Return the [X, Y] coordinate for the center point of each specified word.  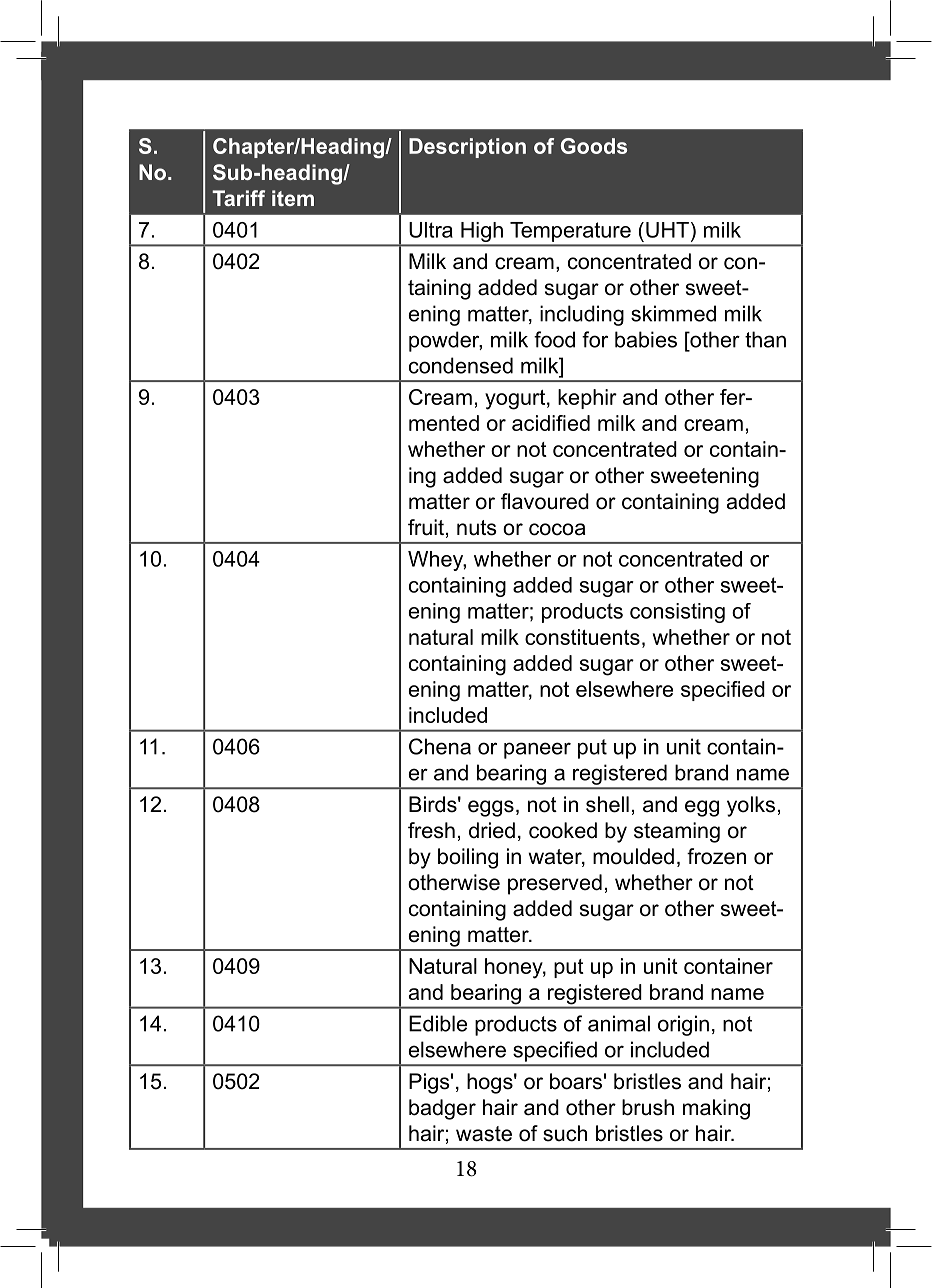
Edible [438, 1023]
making [716, 1109]
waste [484, 1134]
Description [467, 148]
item [293, 198]
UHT [667, 230]
